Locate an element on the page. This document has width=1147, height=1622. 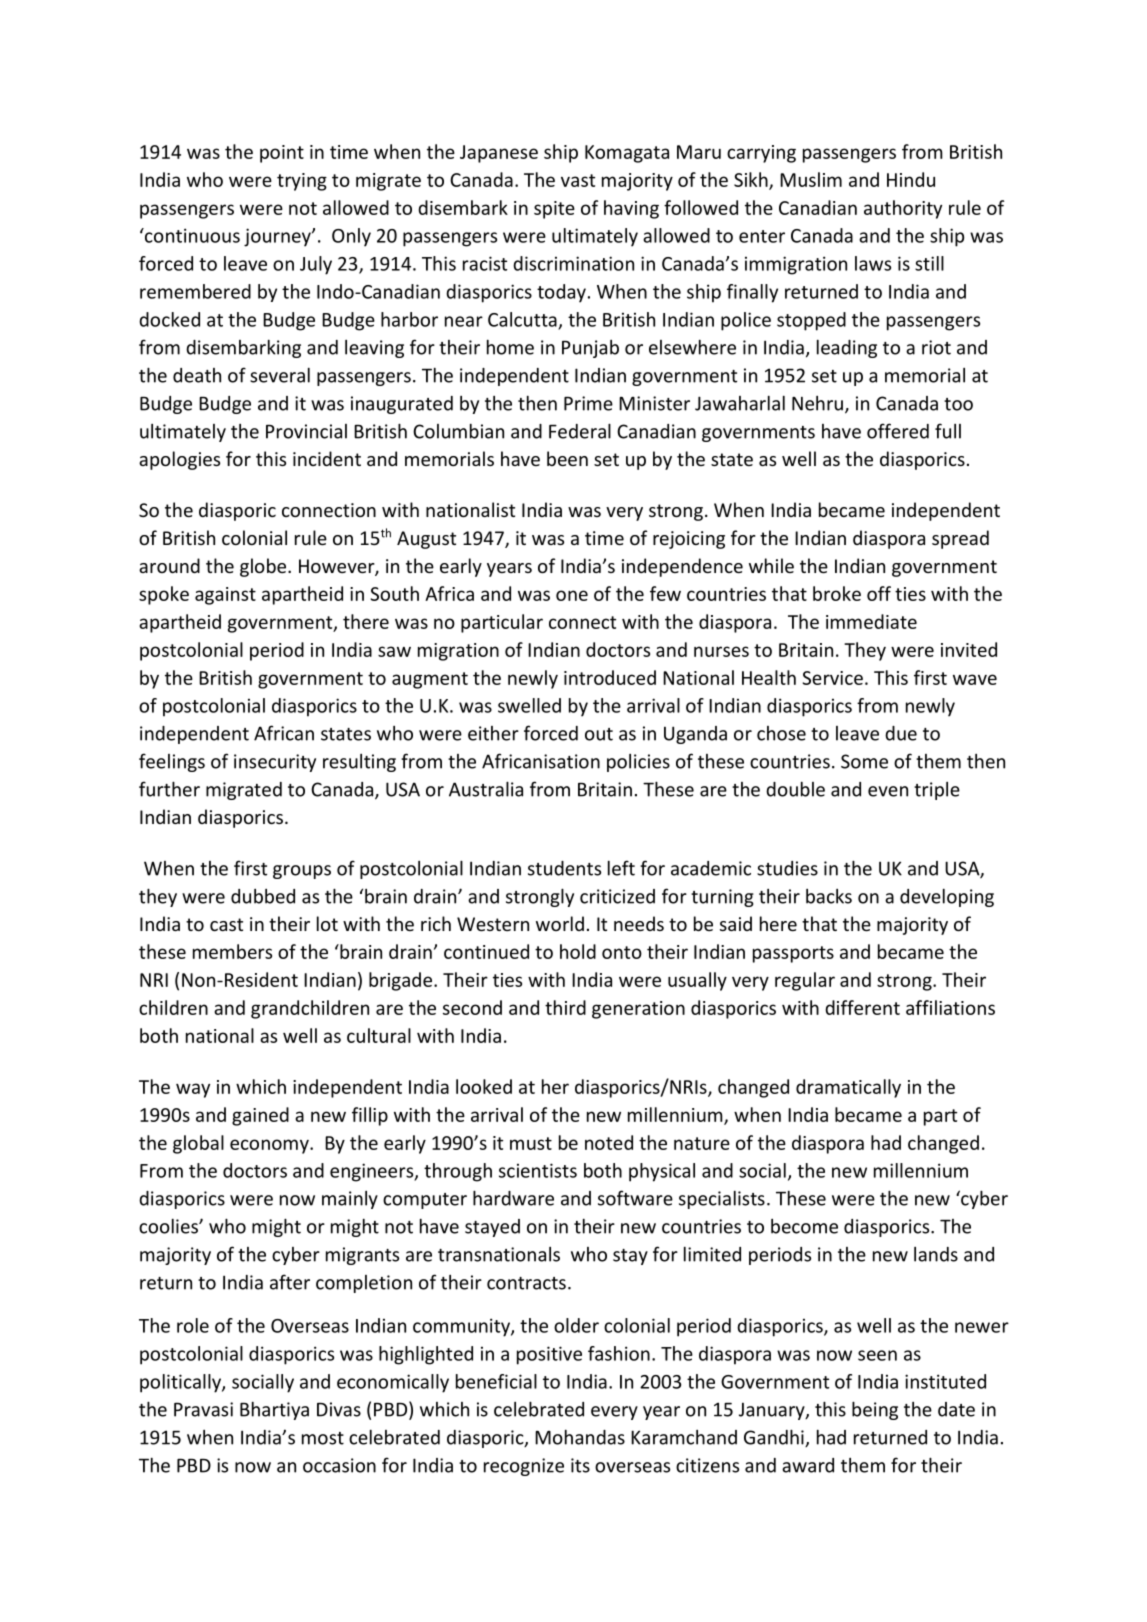
trying is located at coordinates (302, 182).
